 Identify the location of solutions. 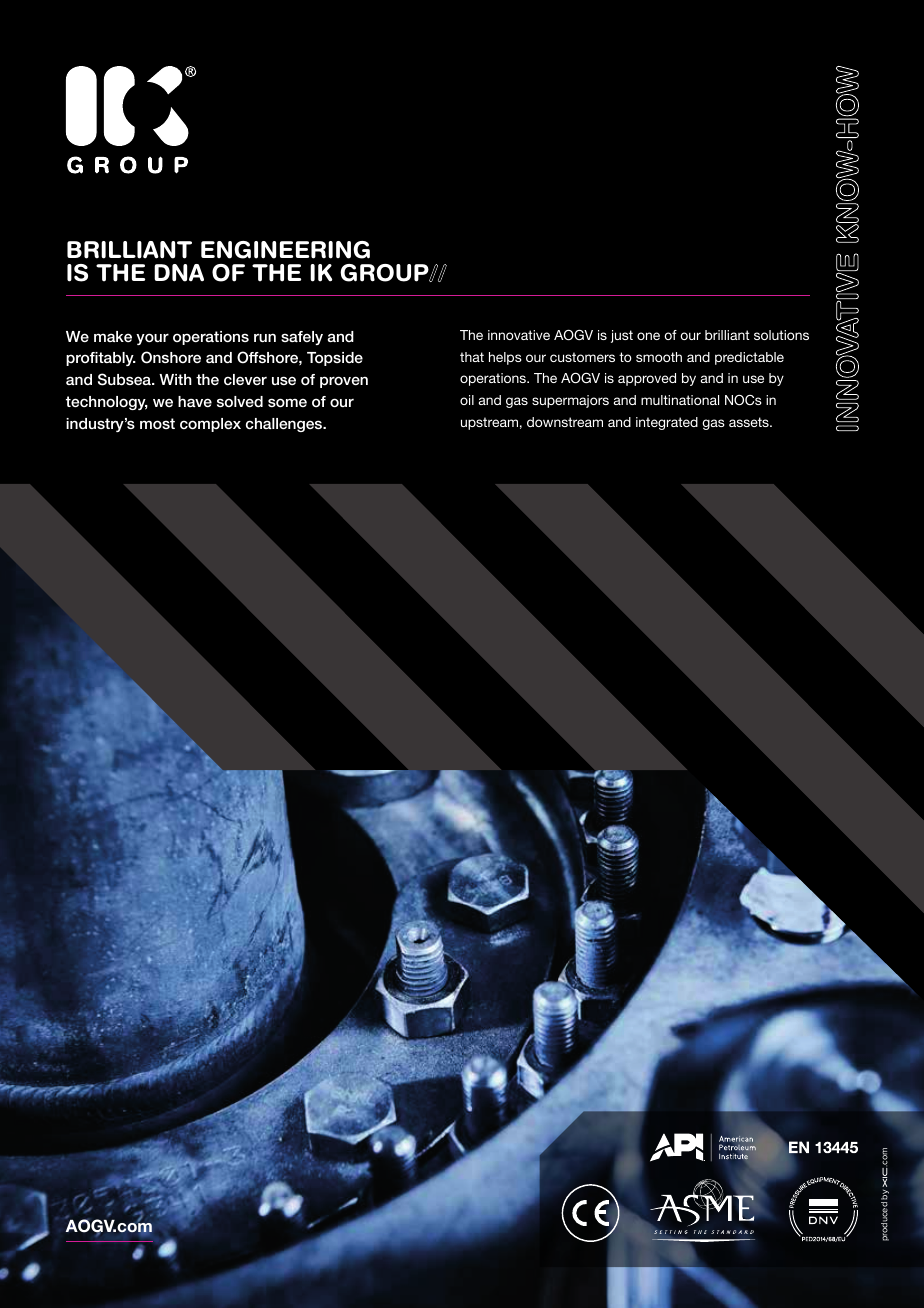
(781, 335).
